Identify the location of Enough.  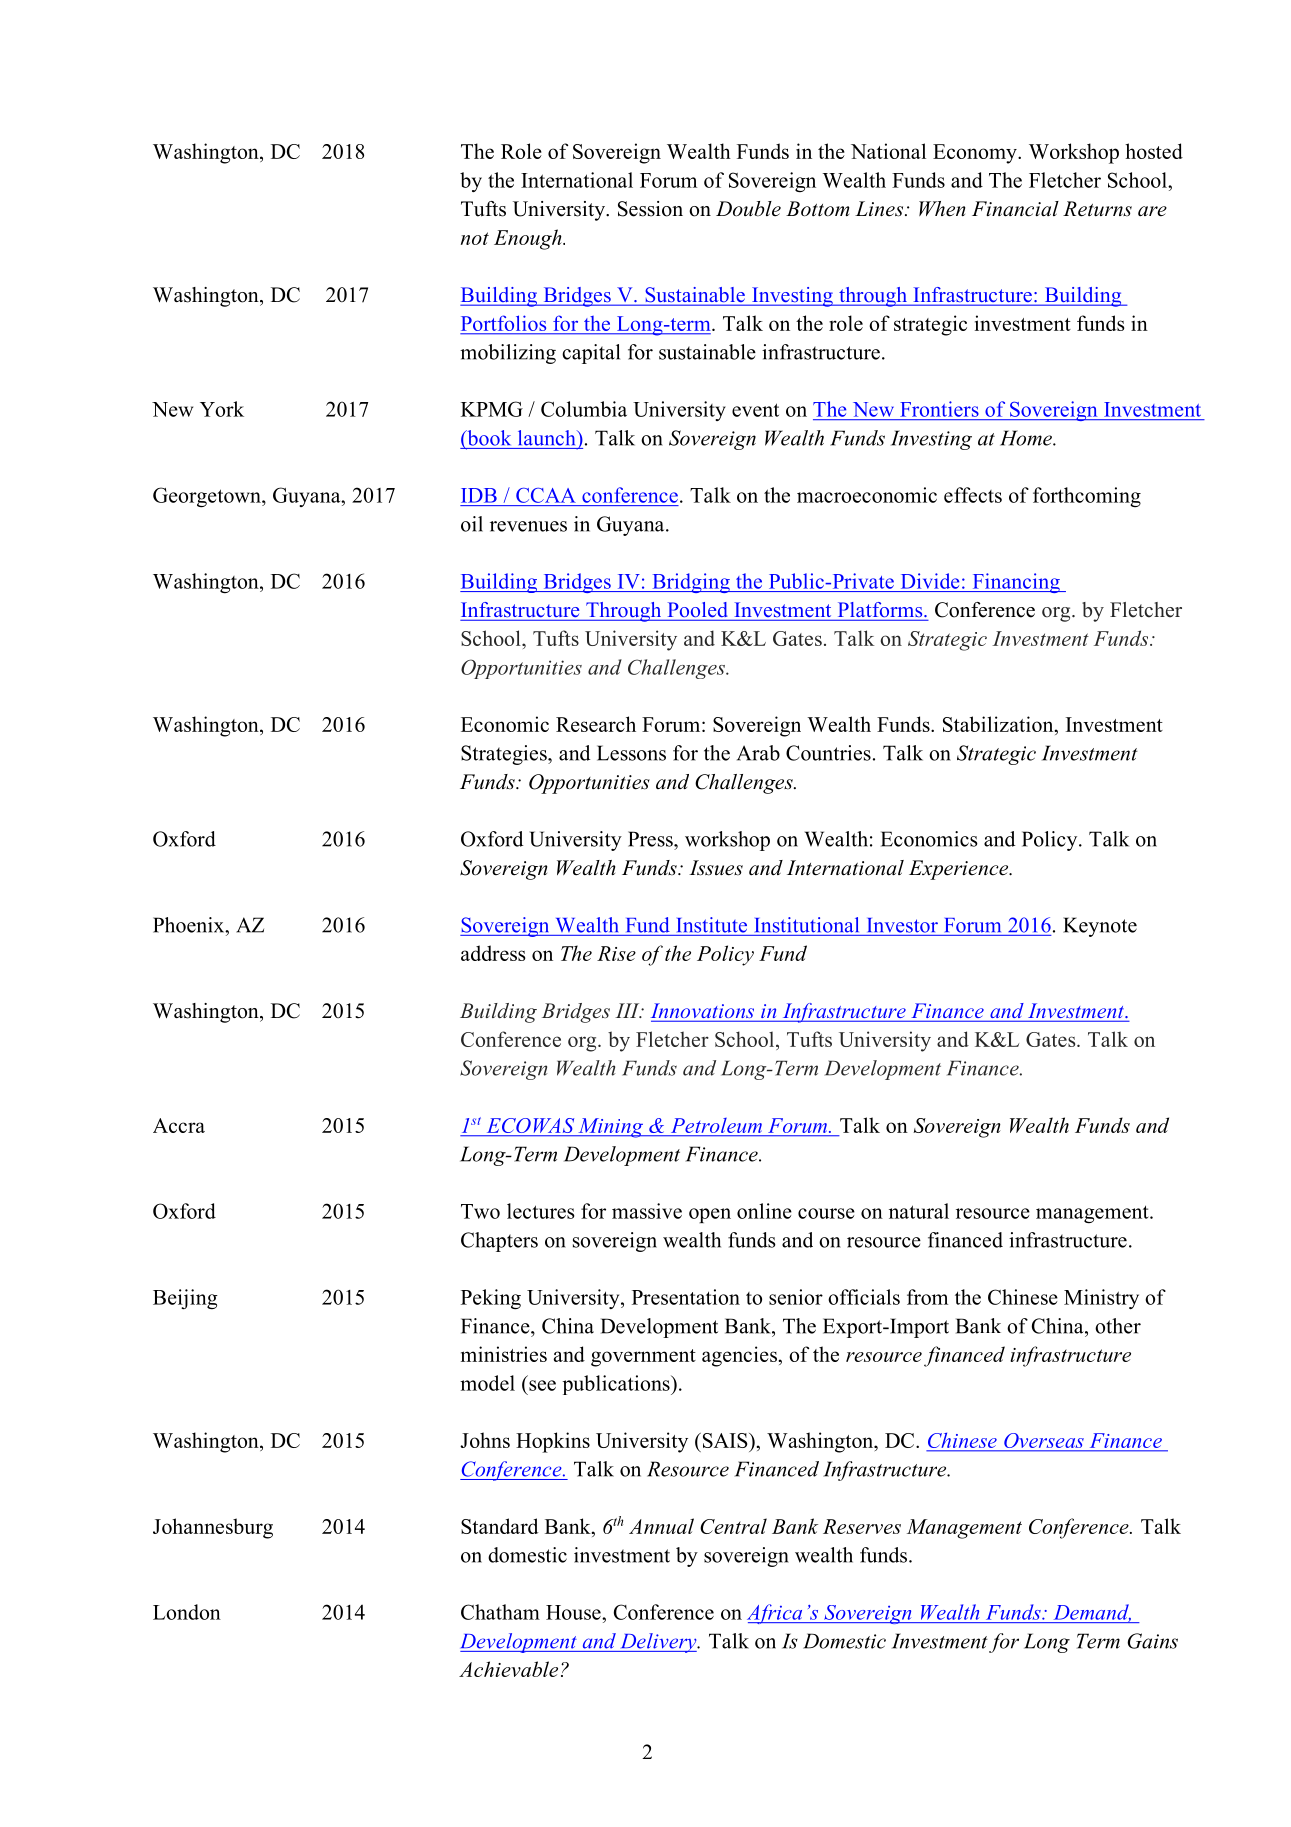
(529, 239).
